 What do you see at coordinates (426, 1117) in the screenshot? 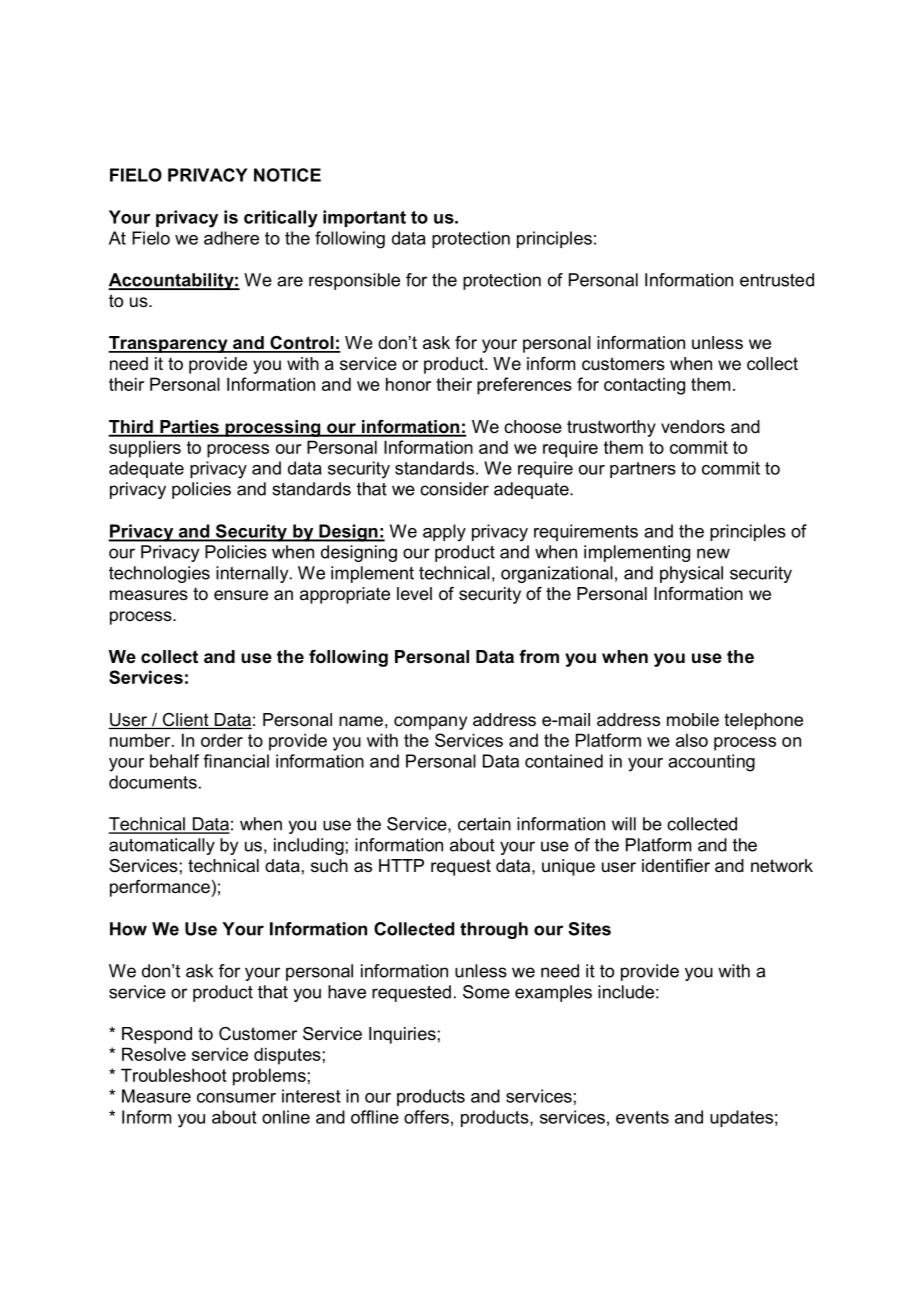
I see `offers` at bounding box center [426, 1117].
